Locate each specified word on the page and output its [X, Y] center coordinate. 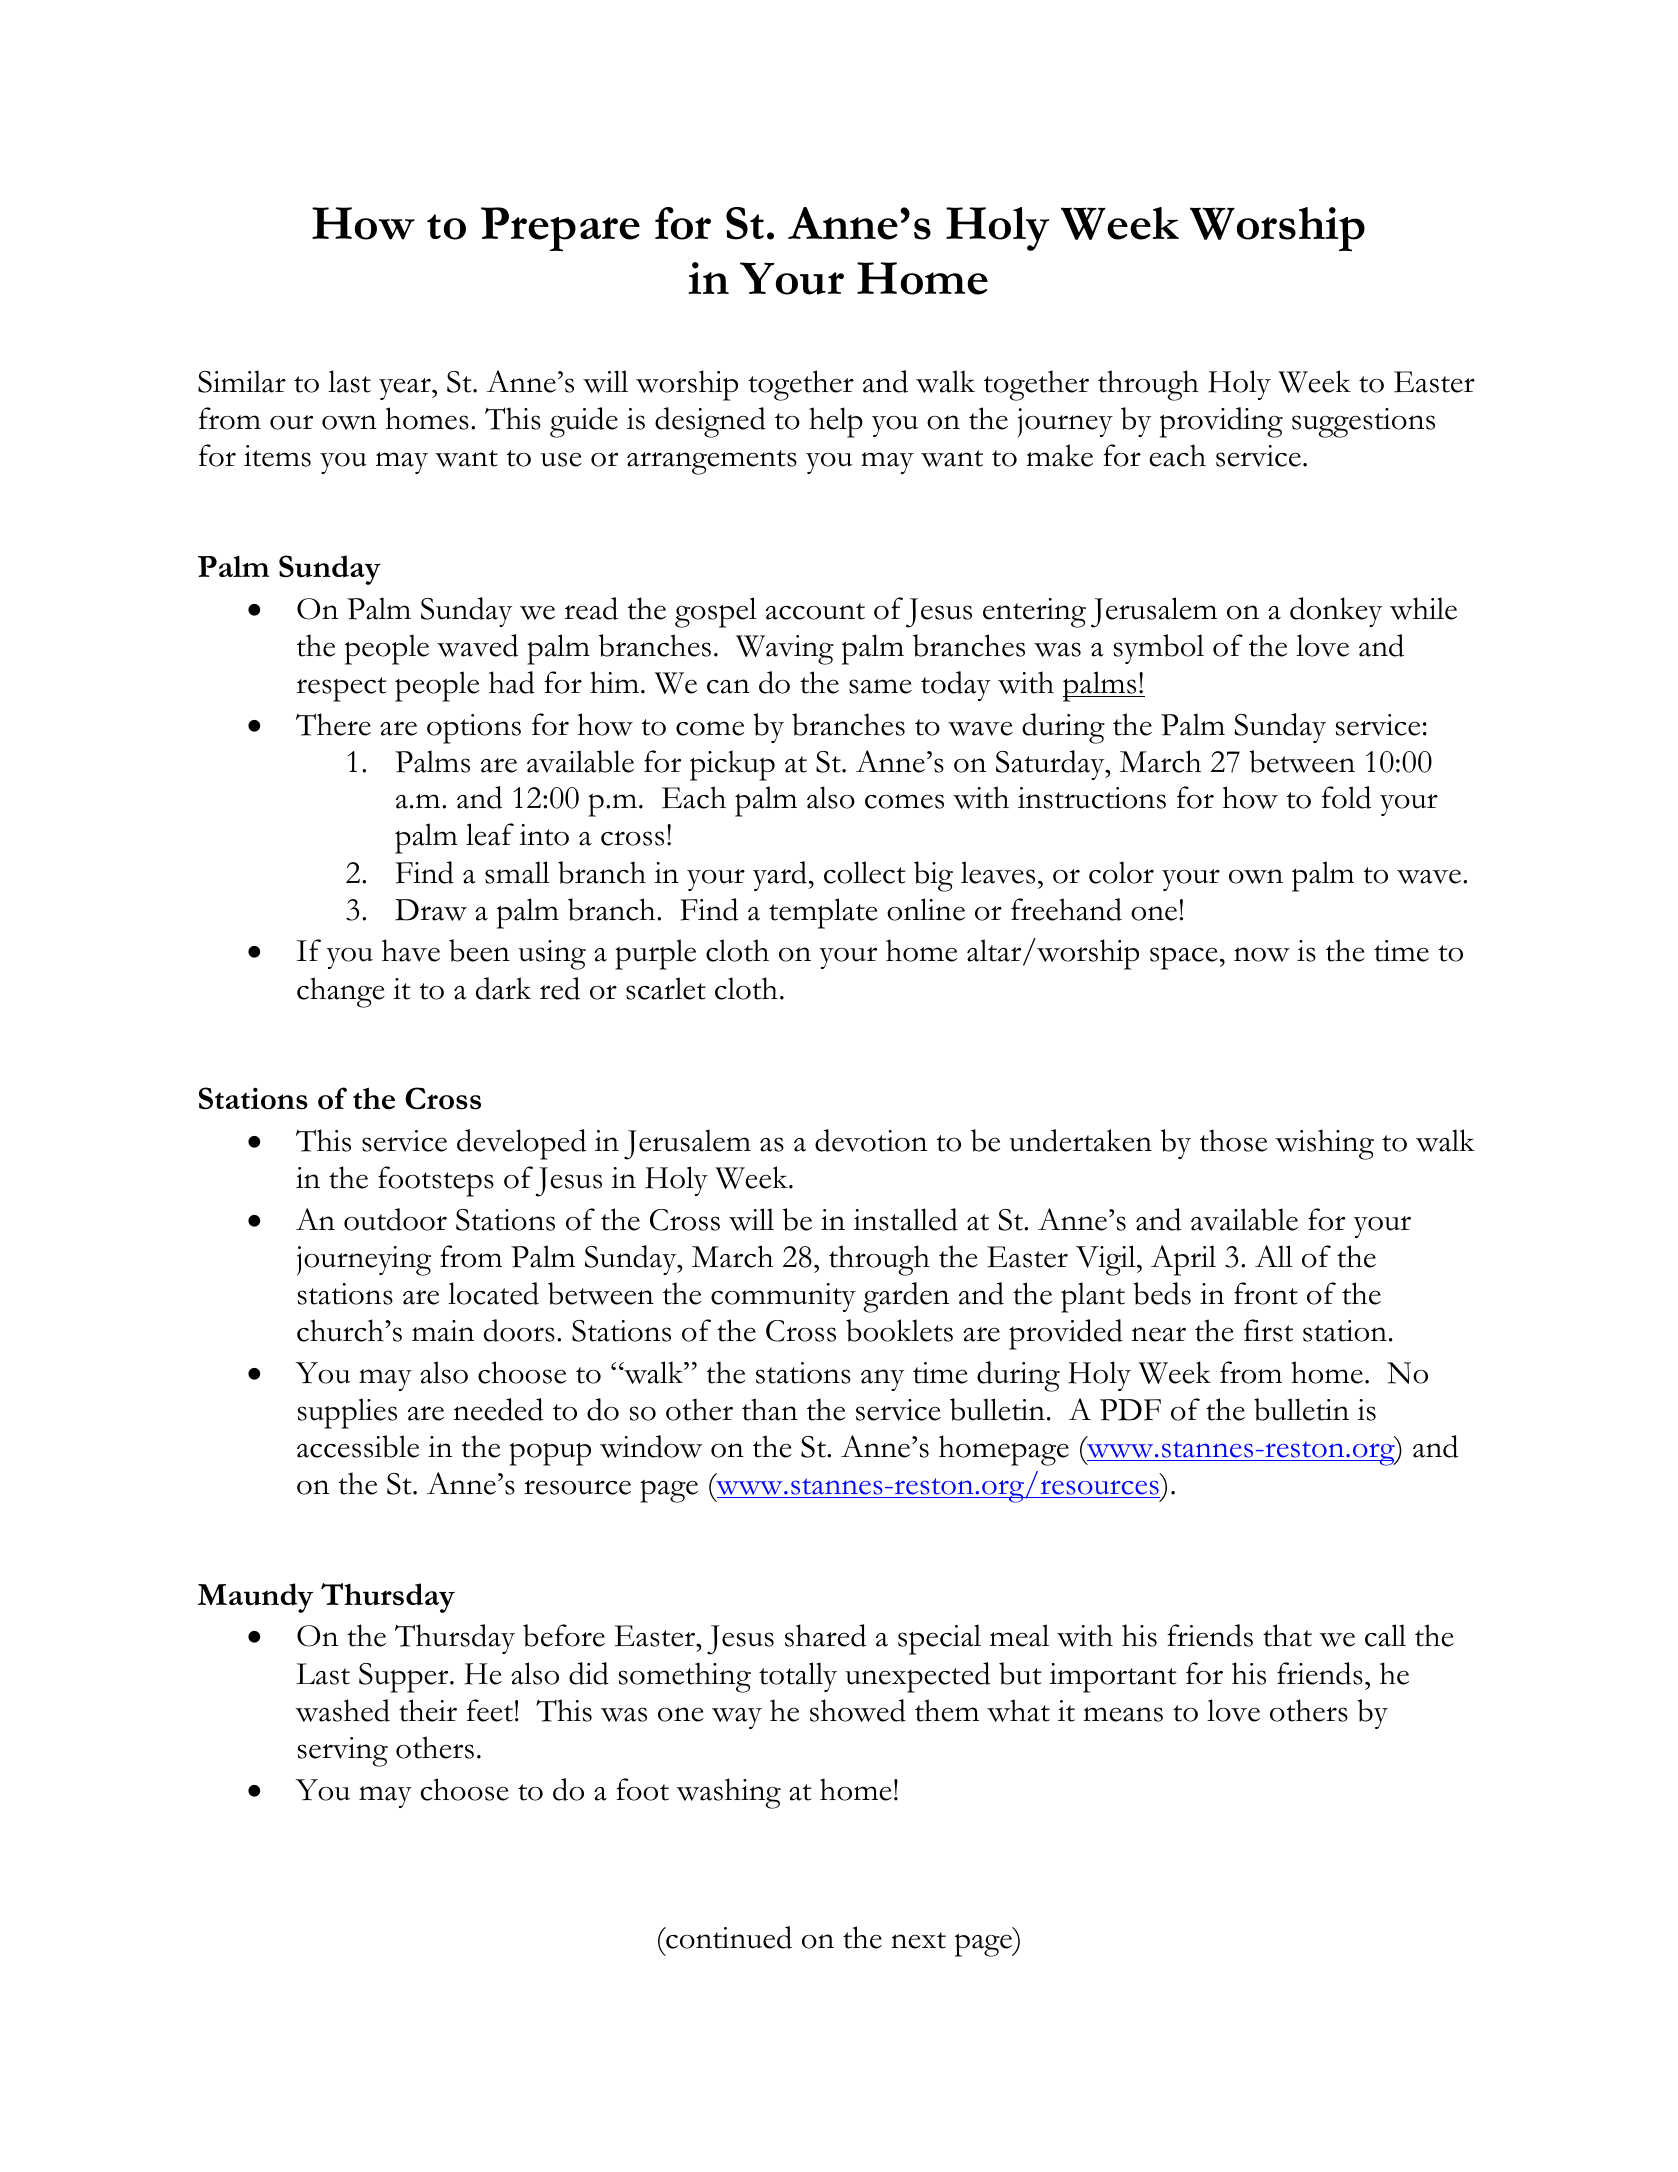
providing [1221, 422]
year [406, 389]
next [918, 1940]
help [836, 422]
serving [343, 1752]
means [1123, 1714]
